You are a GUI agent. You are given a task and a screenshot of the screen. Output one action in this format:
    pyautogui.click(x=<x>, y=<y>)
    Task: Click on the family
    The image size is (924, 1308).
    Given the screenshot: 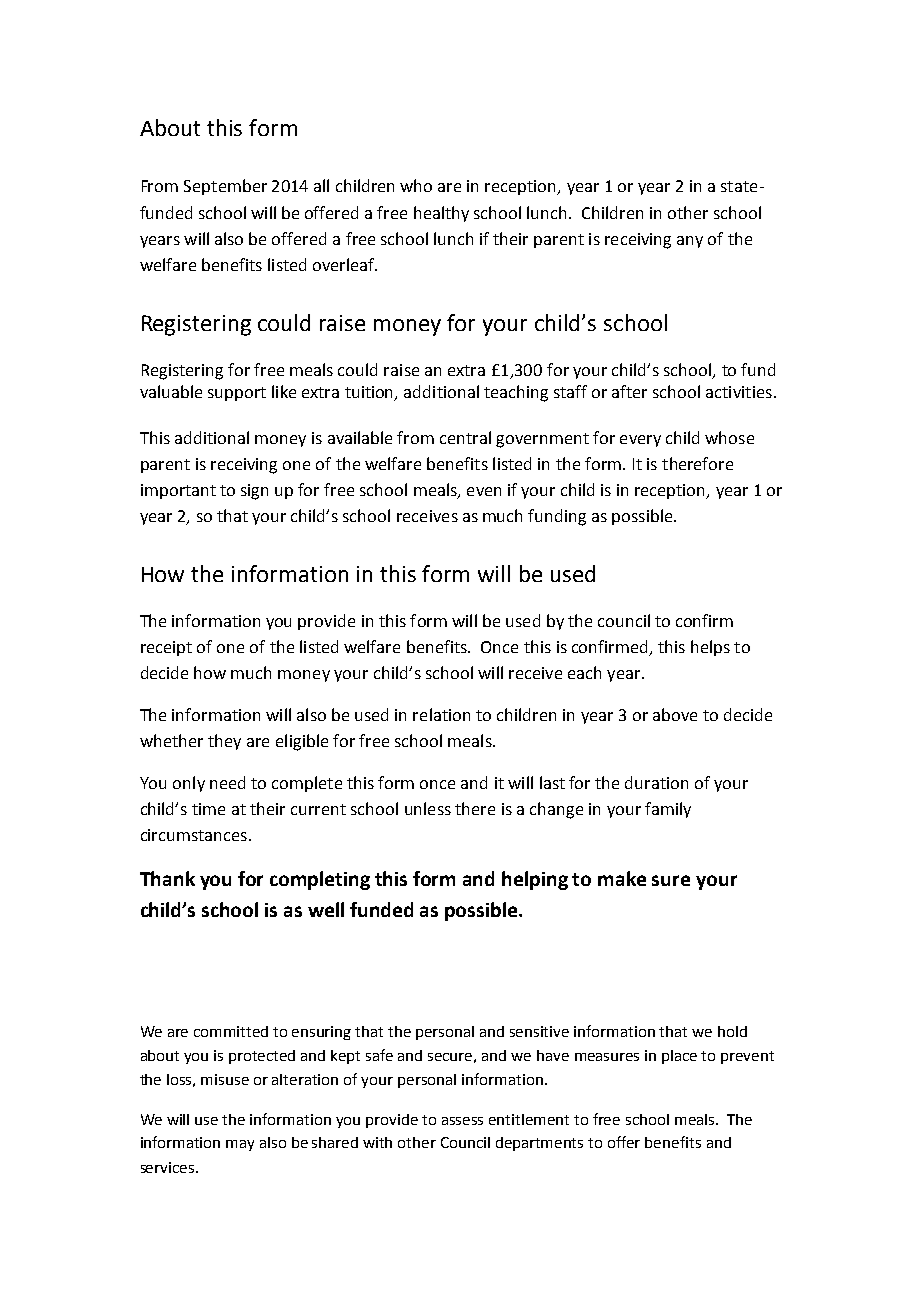 What is the action you would take?
    pyautogui.click(x=668, y=810)
